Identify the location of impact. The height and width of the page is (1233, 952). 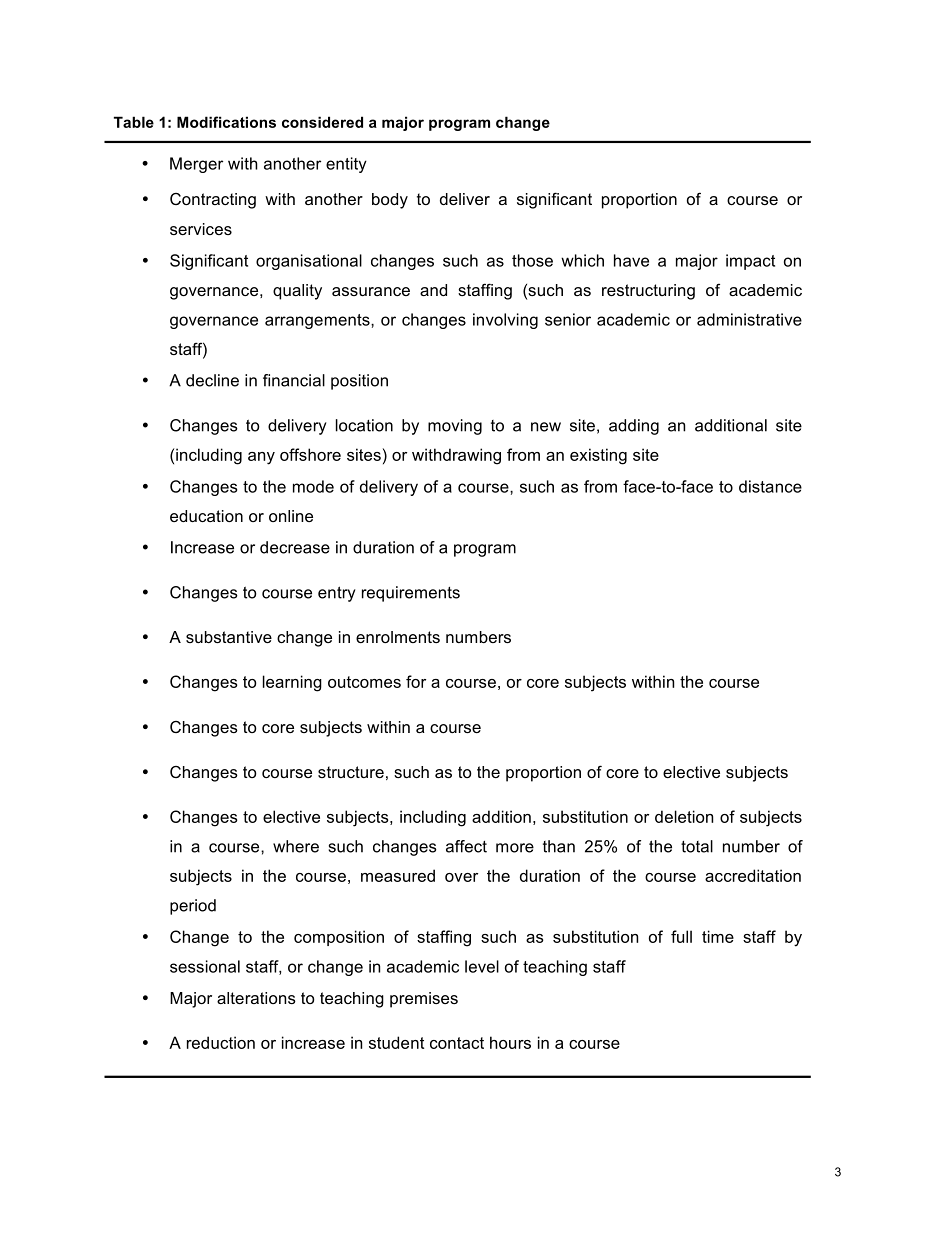
(750, 262).
